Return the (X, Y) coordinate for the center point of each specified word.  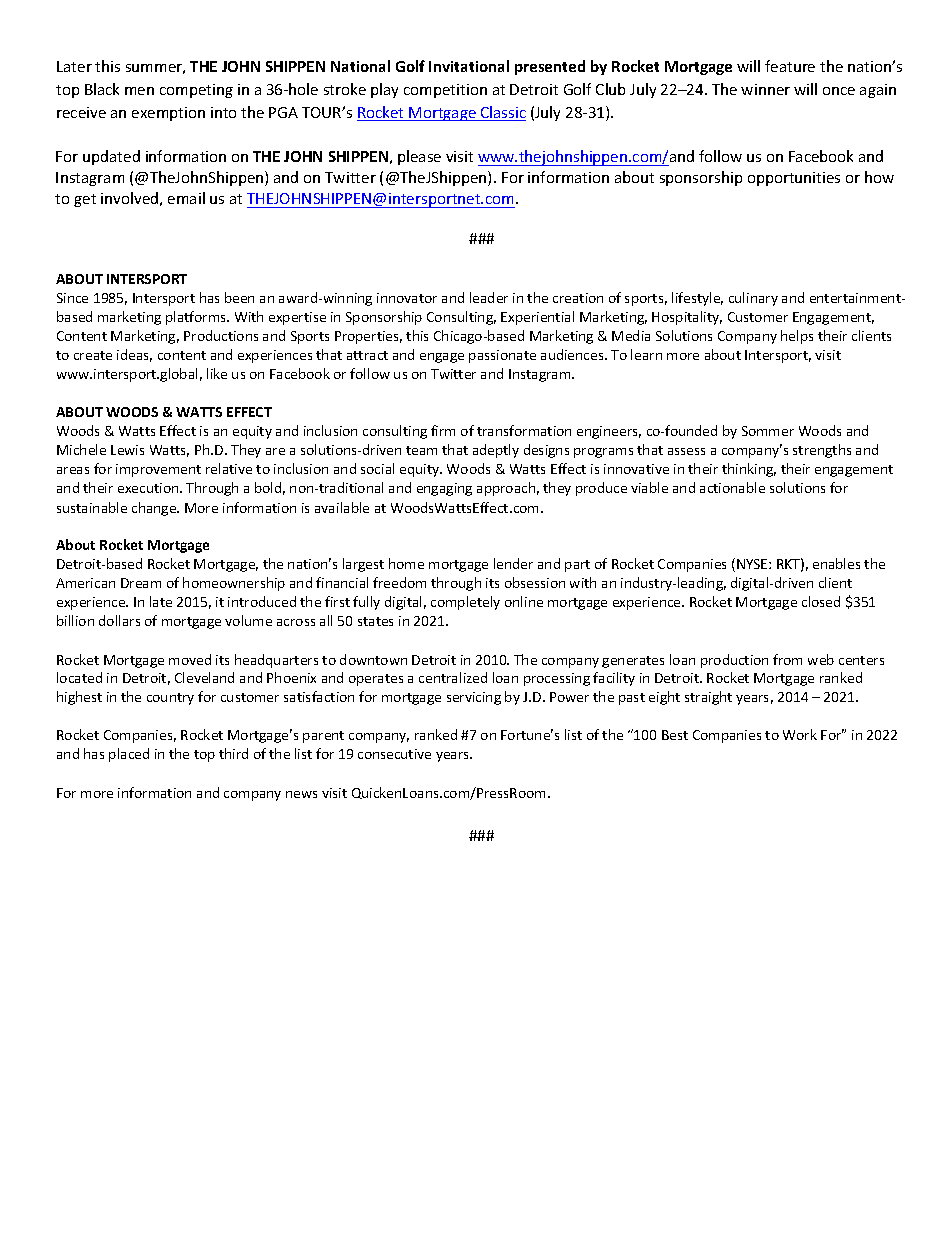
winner (765, 89)
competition (445, 91)
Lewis (127, 450)
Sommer (768, 431)
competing (196, 91)
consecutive (394, 754)
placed (129, 755)
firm (443, 430)
